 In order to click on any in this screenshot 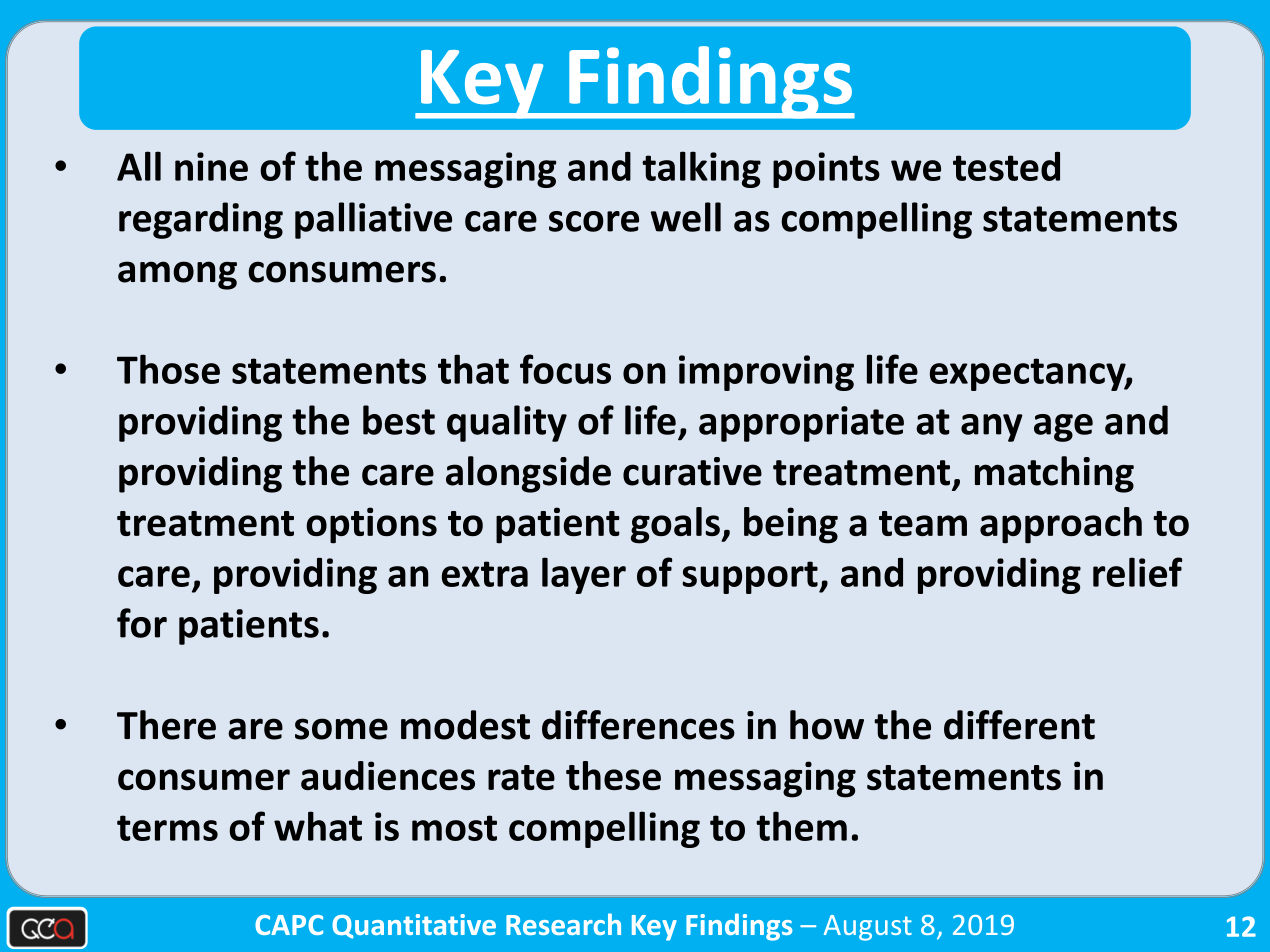, I will do `click(992, 428)`.
